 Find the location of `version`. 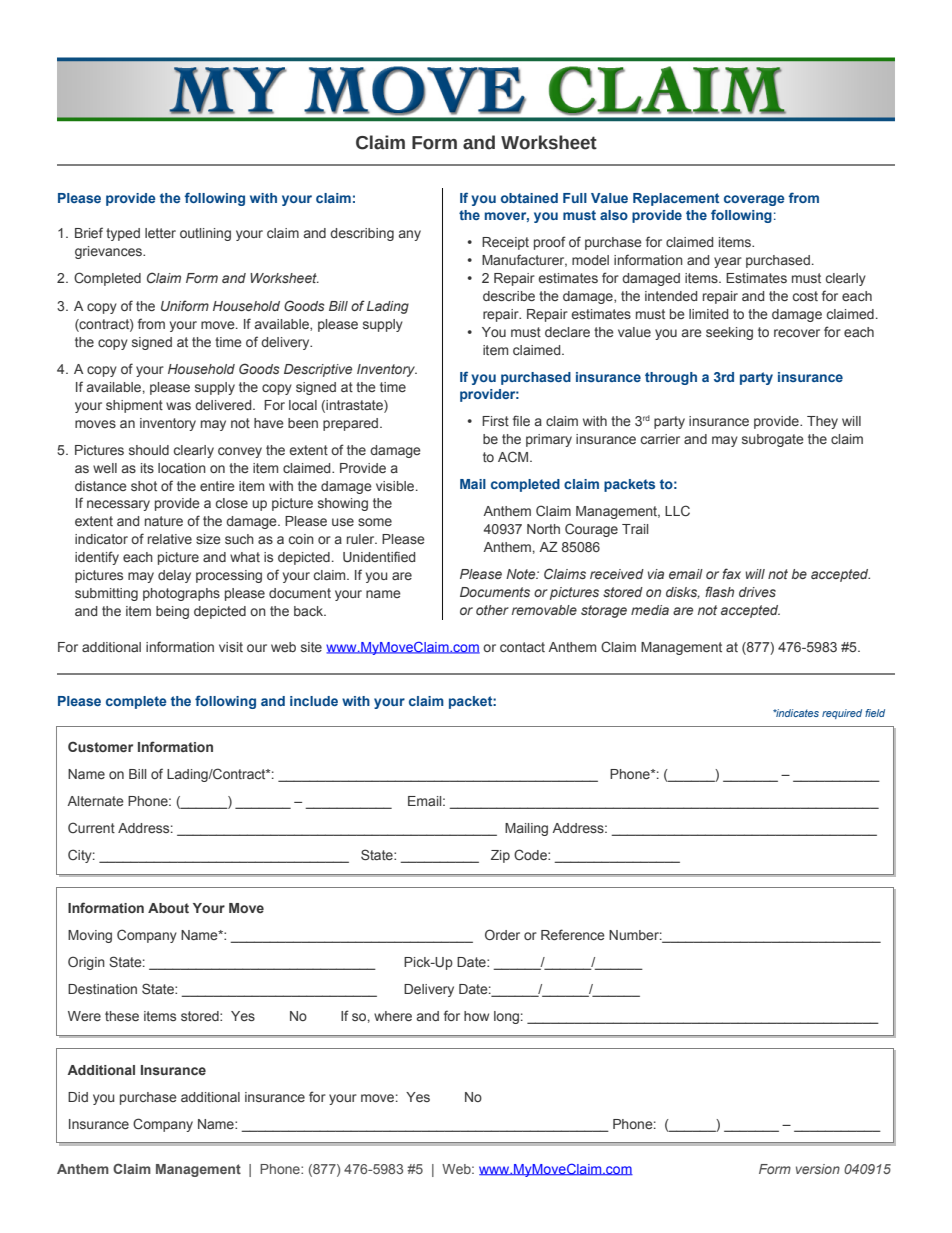

version is located at coordinates (818, 1169).
